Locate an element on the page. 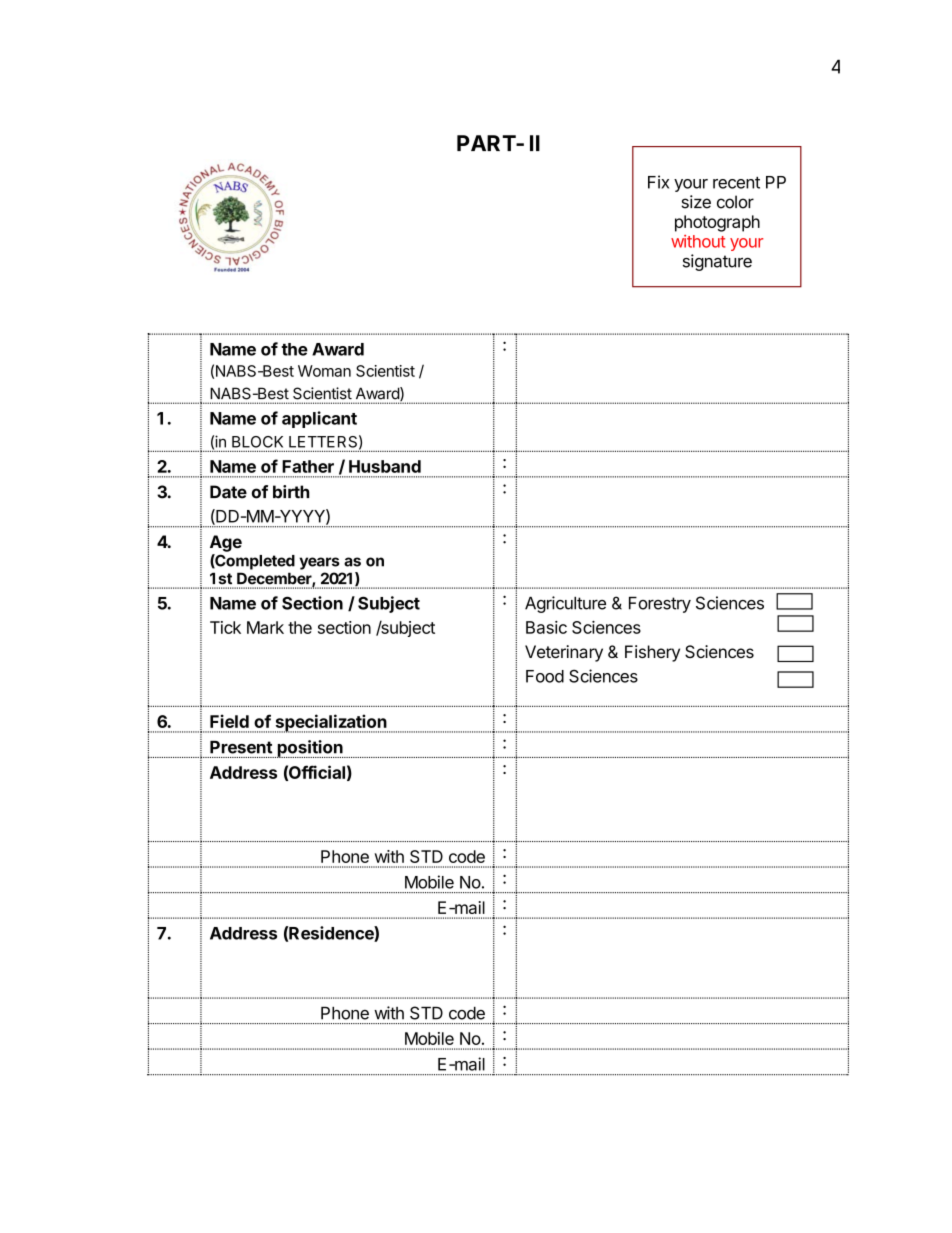 This document has width=952, height=1233. applicant is located at coordinates (319, 419).
